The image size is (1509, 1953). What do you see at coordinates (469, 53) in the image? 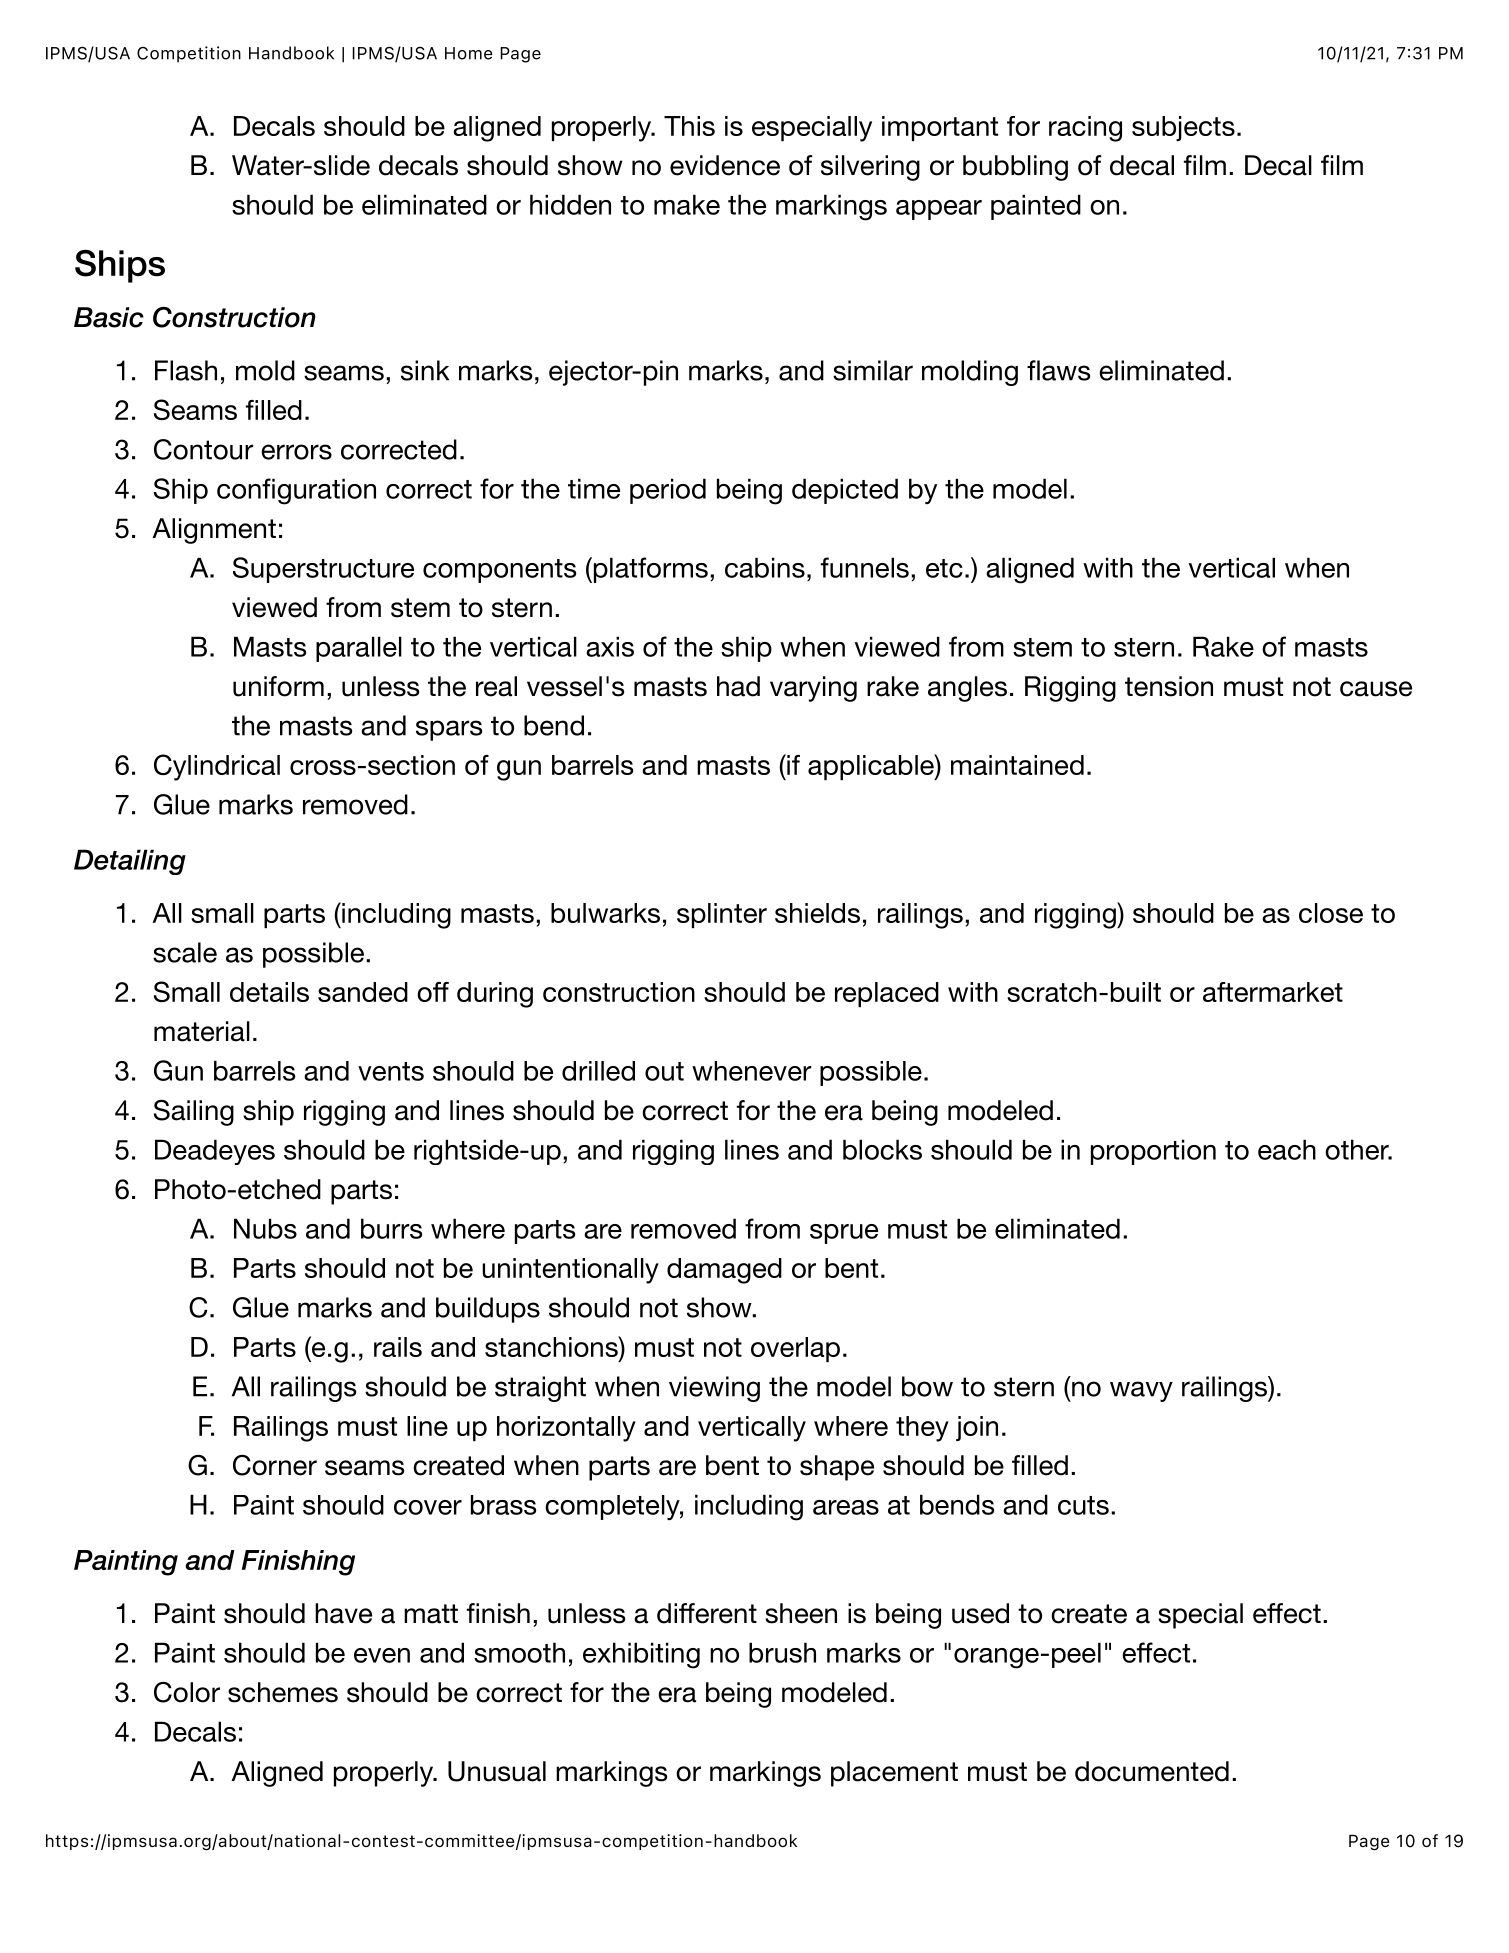
I see `Home` at bounding box center [469, 53].
